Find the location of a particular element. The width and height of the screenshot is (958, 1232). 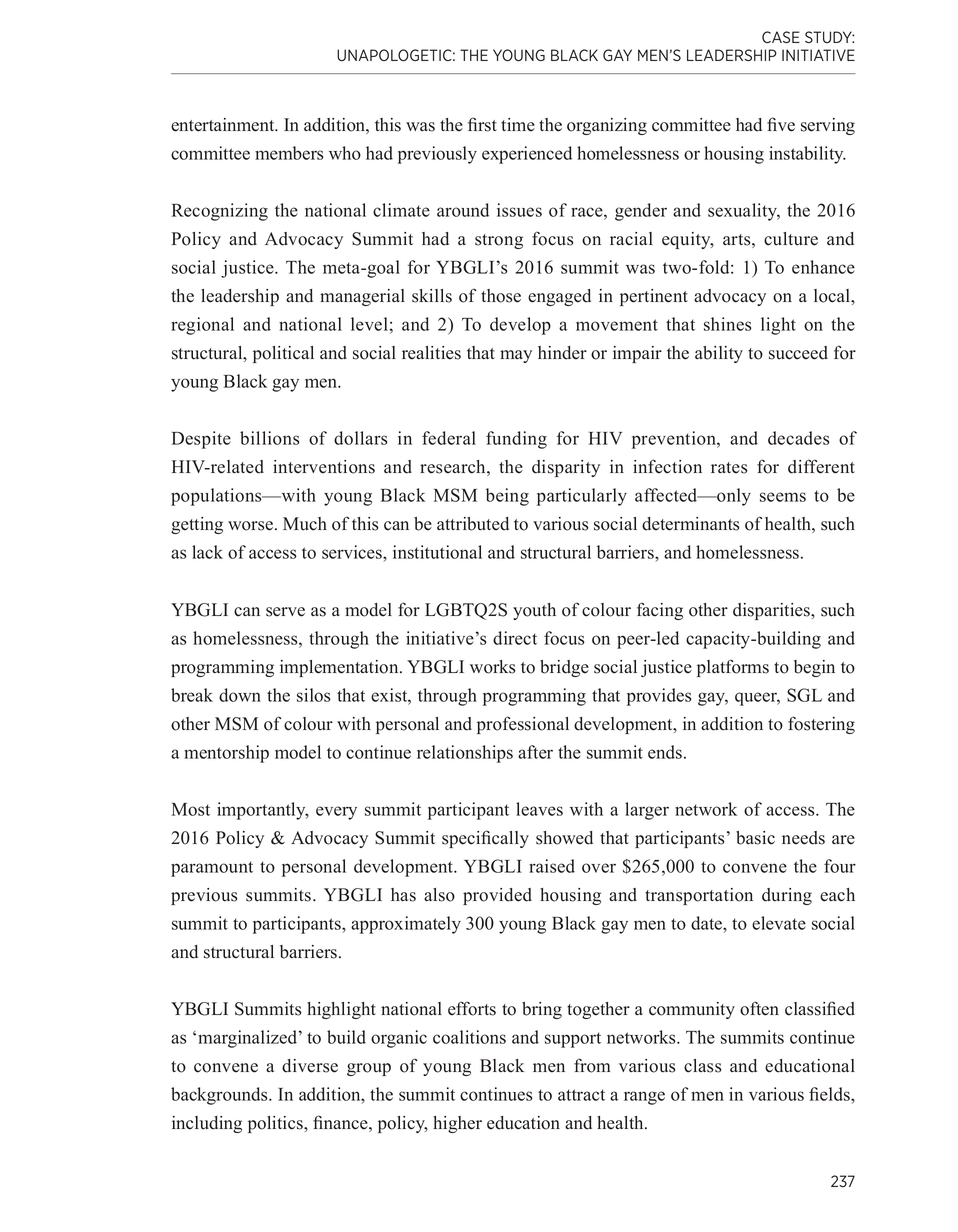

entertainment is located at coordinates (224, 125).
